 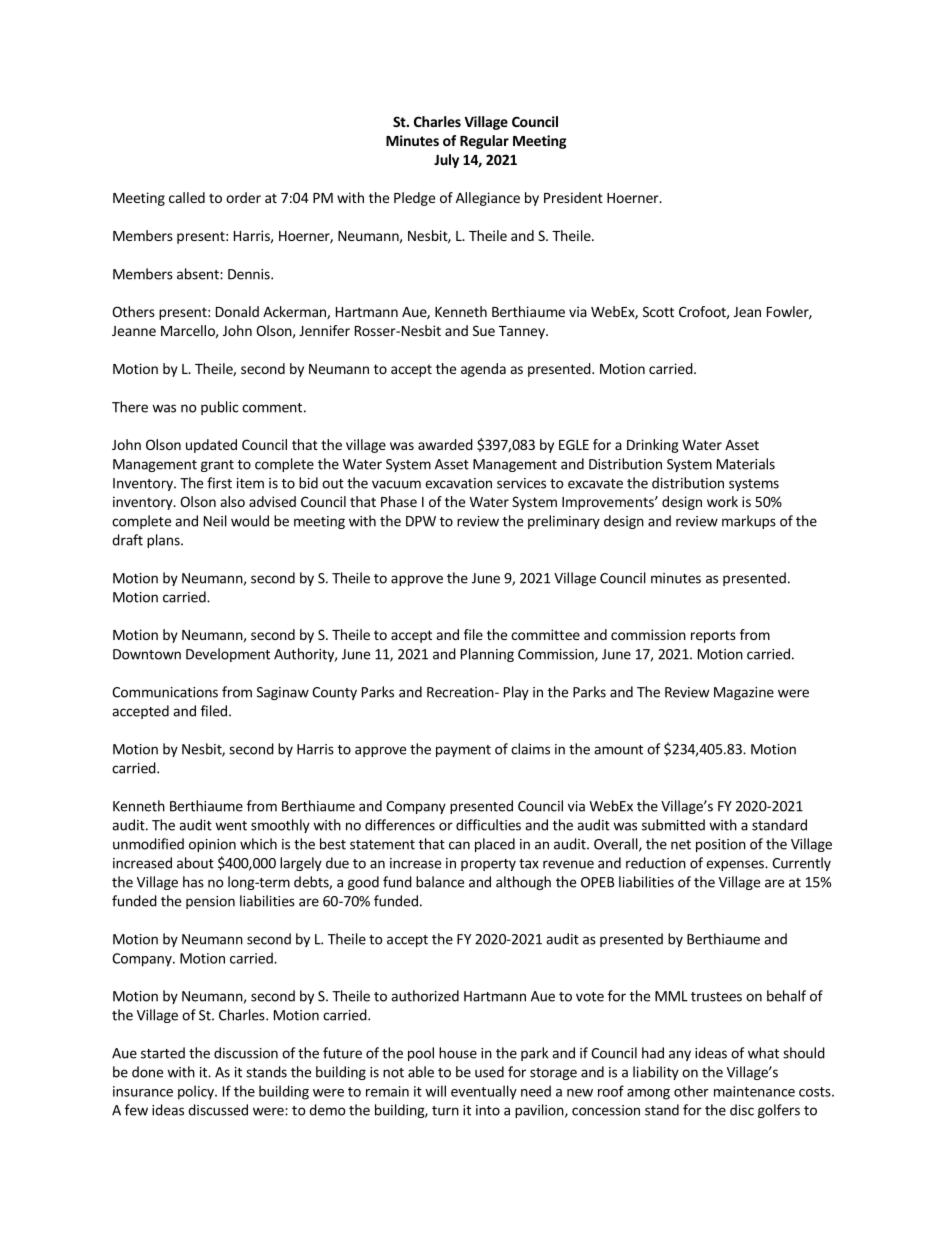 What do you see at coordinates (736, 865) in the screenshot?
I see `expenses` at bounding box center [736, 865].
